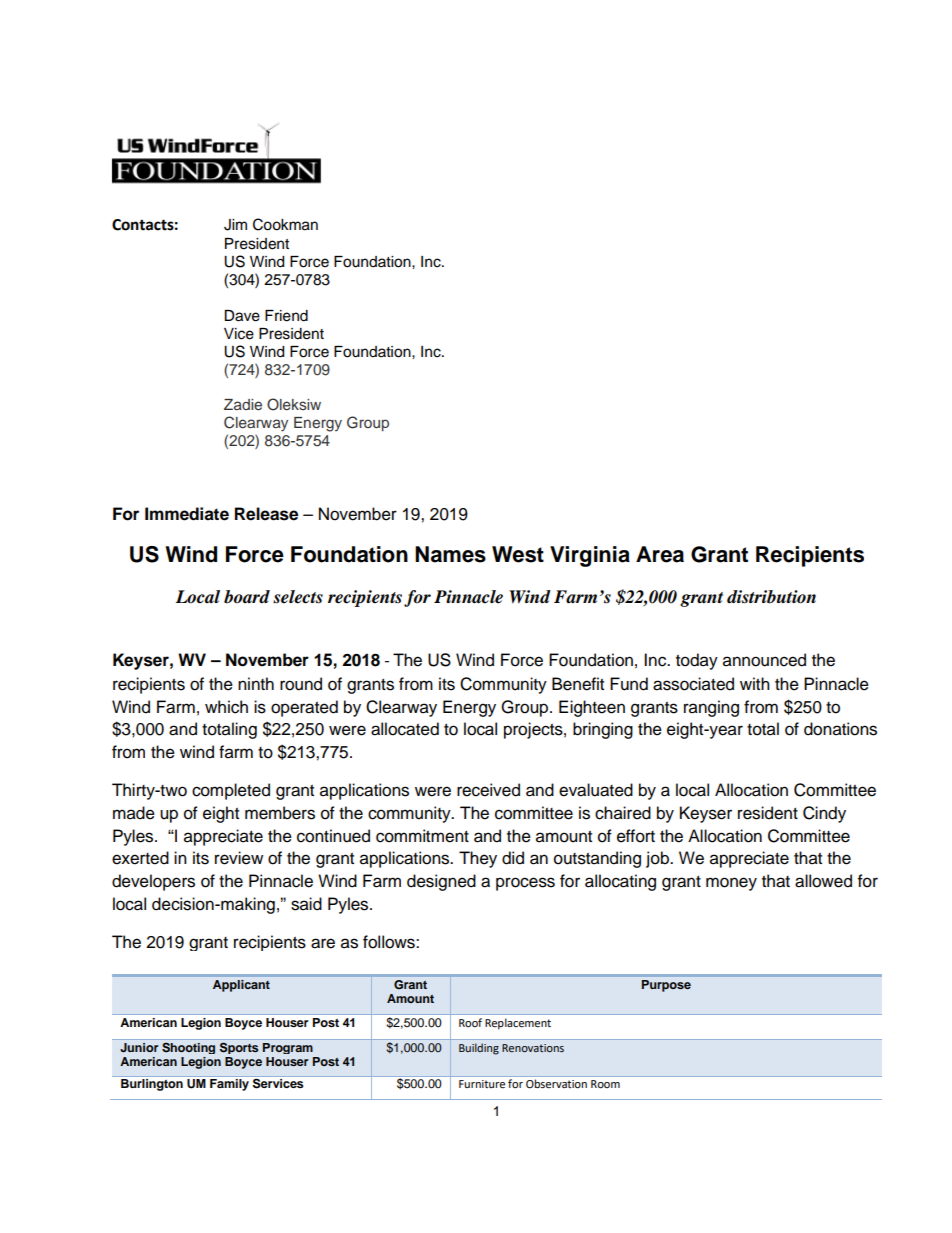 The height and width of the document is (1233, 952). Describe the element at coordinates (666, 986) in the document. I see `Purpose` at that location.
